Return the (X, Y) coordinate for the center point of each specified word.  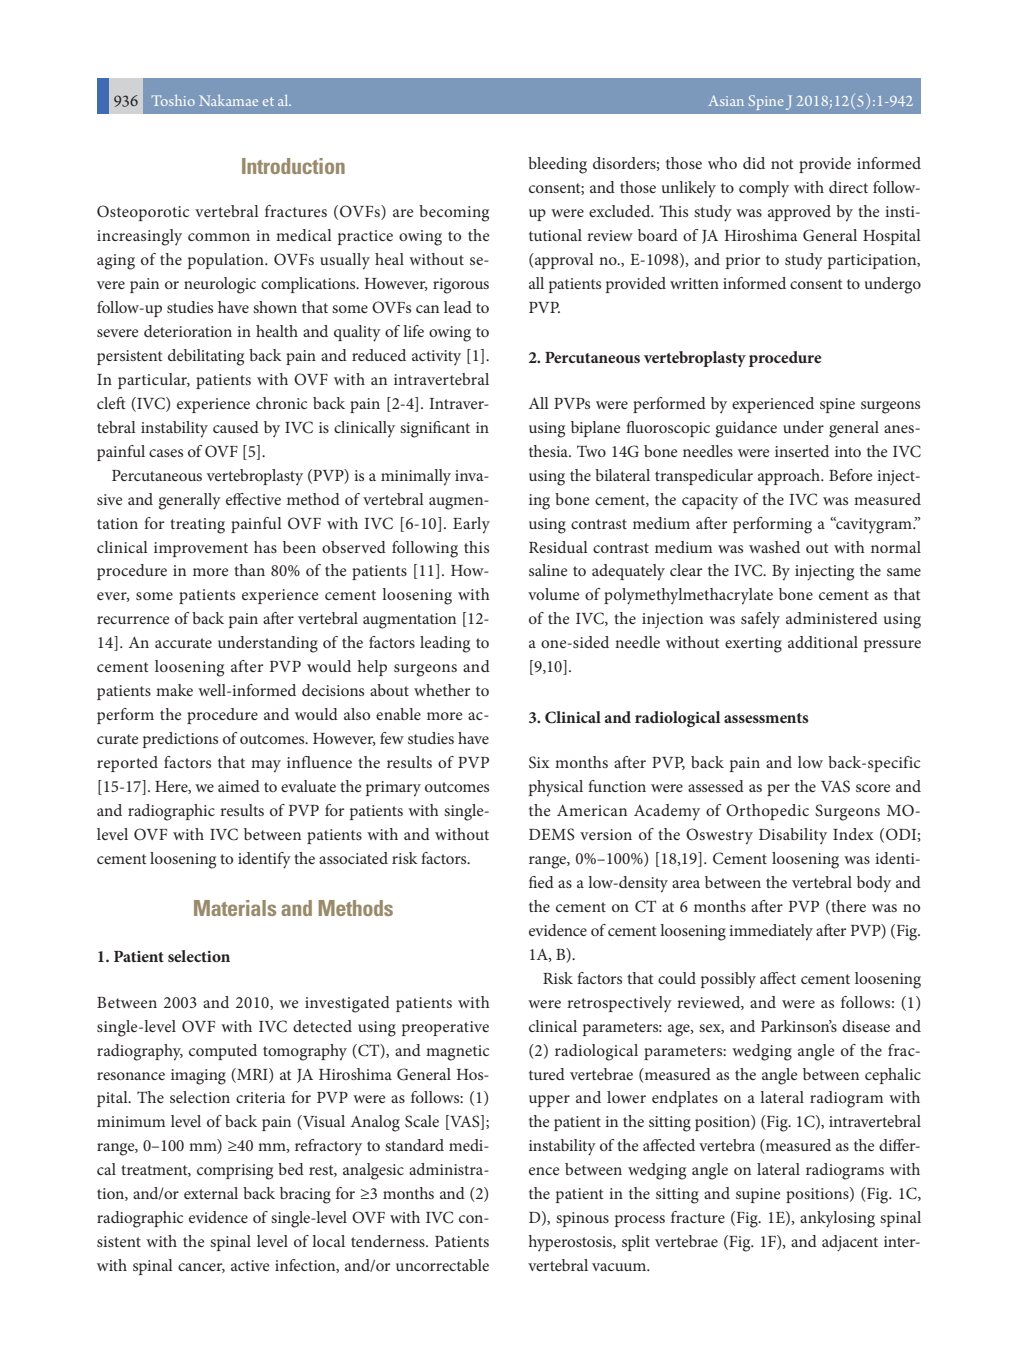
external (211, 1193)
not (782, 164)
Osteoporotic (143, 213)
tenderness (389, 1241)
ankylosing (837, 1219)
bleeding (557, 165)
